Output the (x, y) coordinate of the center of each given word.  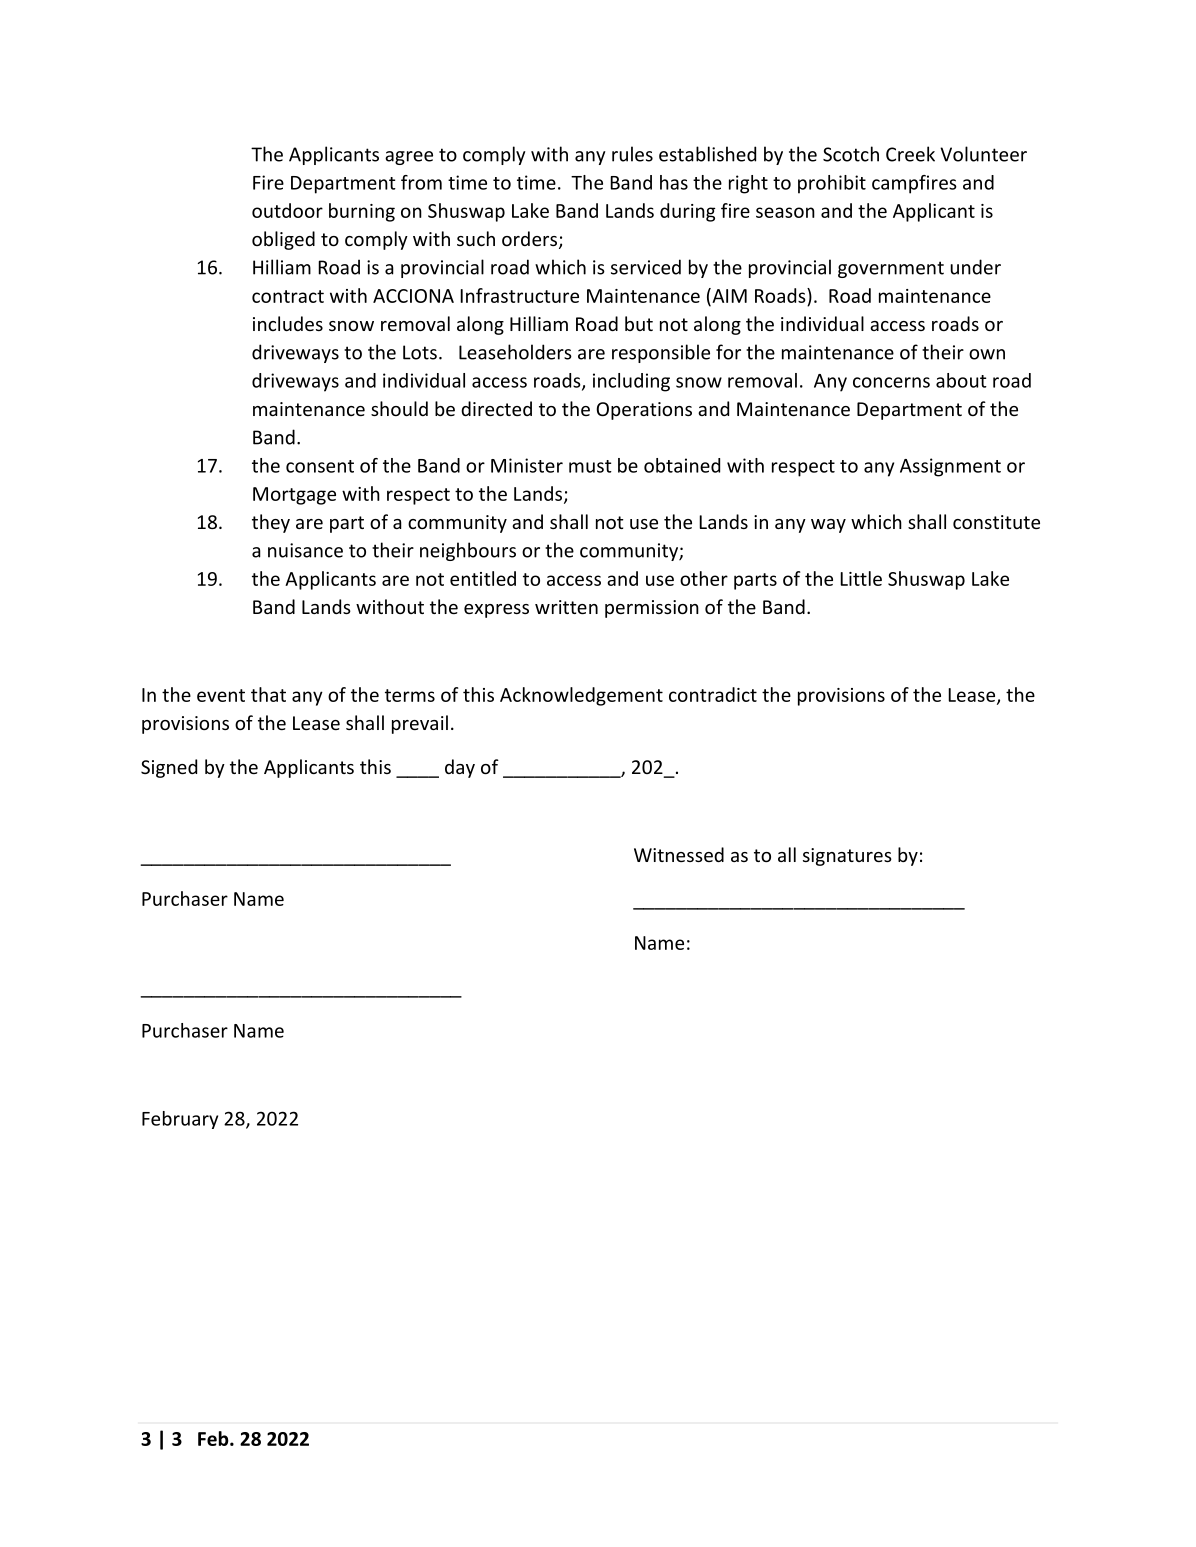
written (566, 607)
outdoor (287, 210)
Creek (910, 154)
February (180, 1120)
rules (632, 154)
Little (861, 578)
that (268, 694)
